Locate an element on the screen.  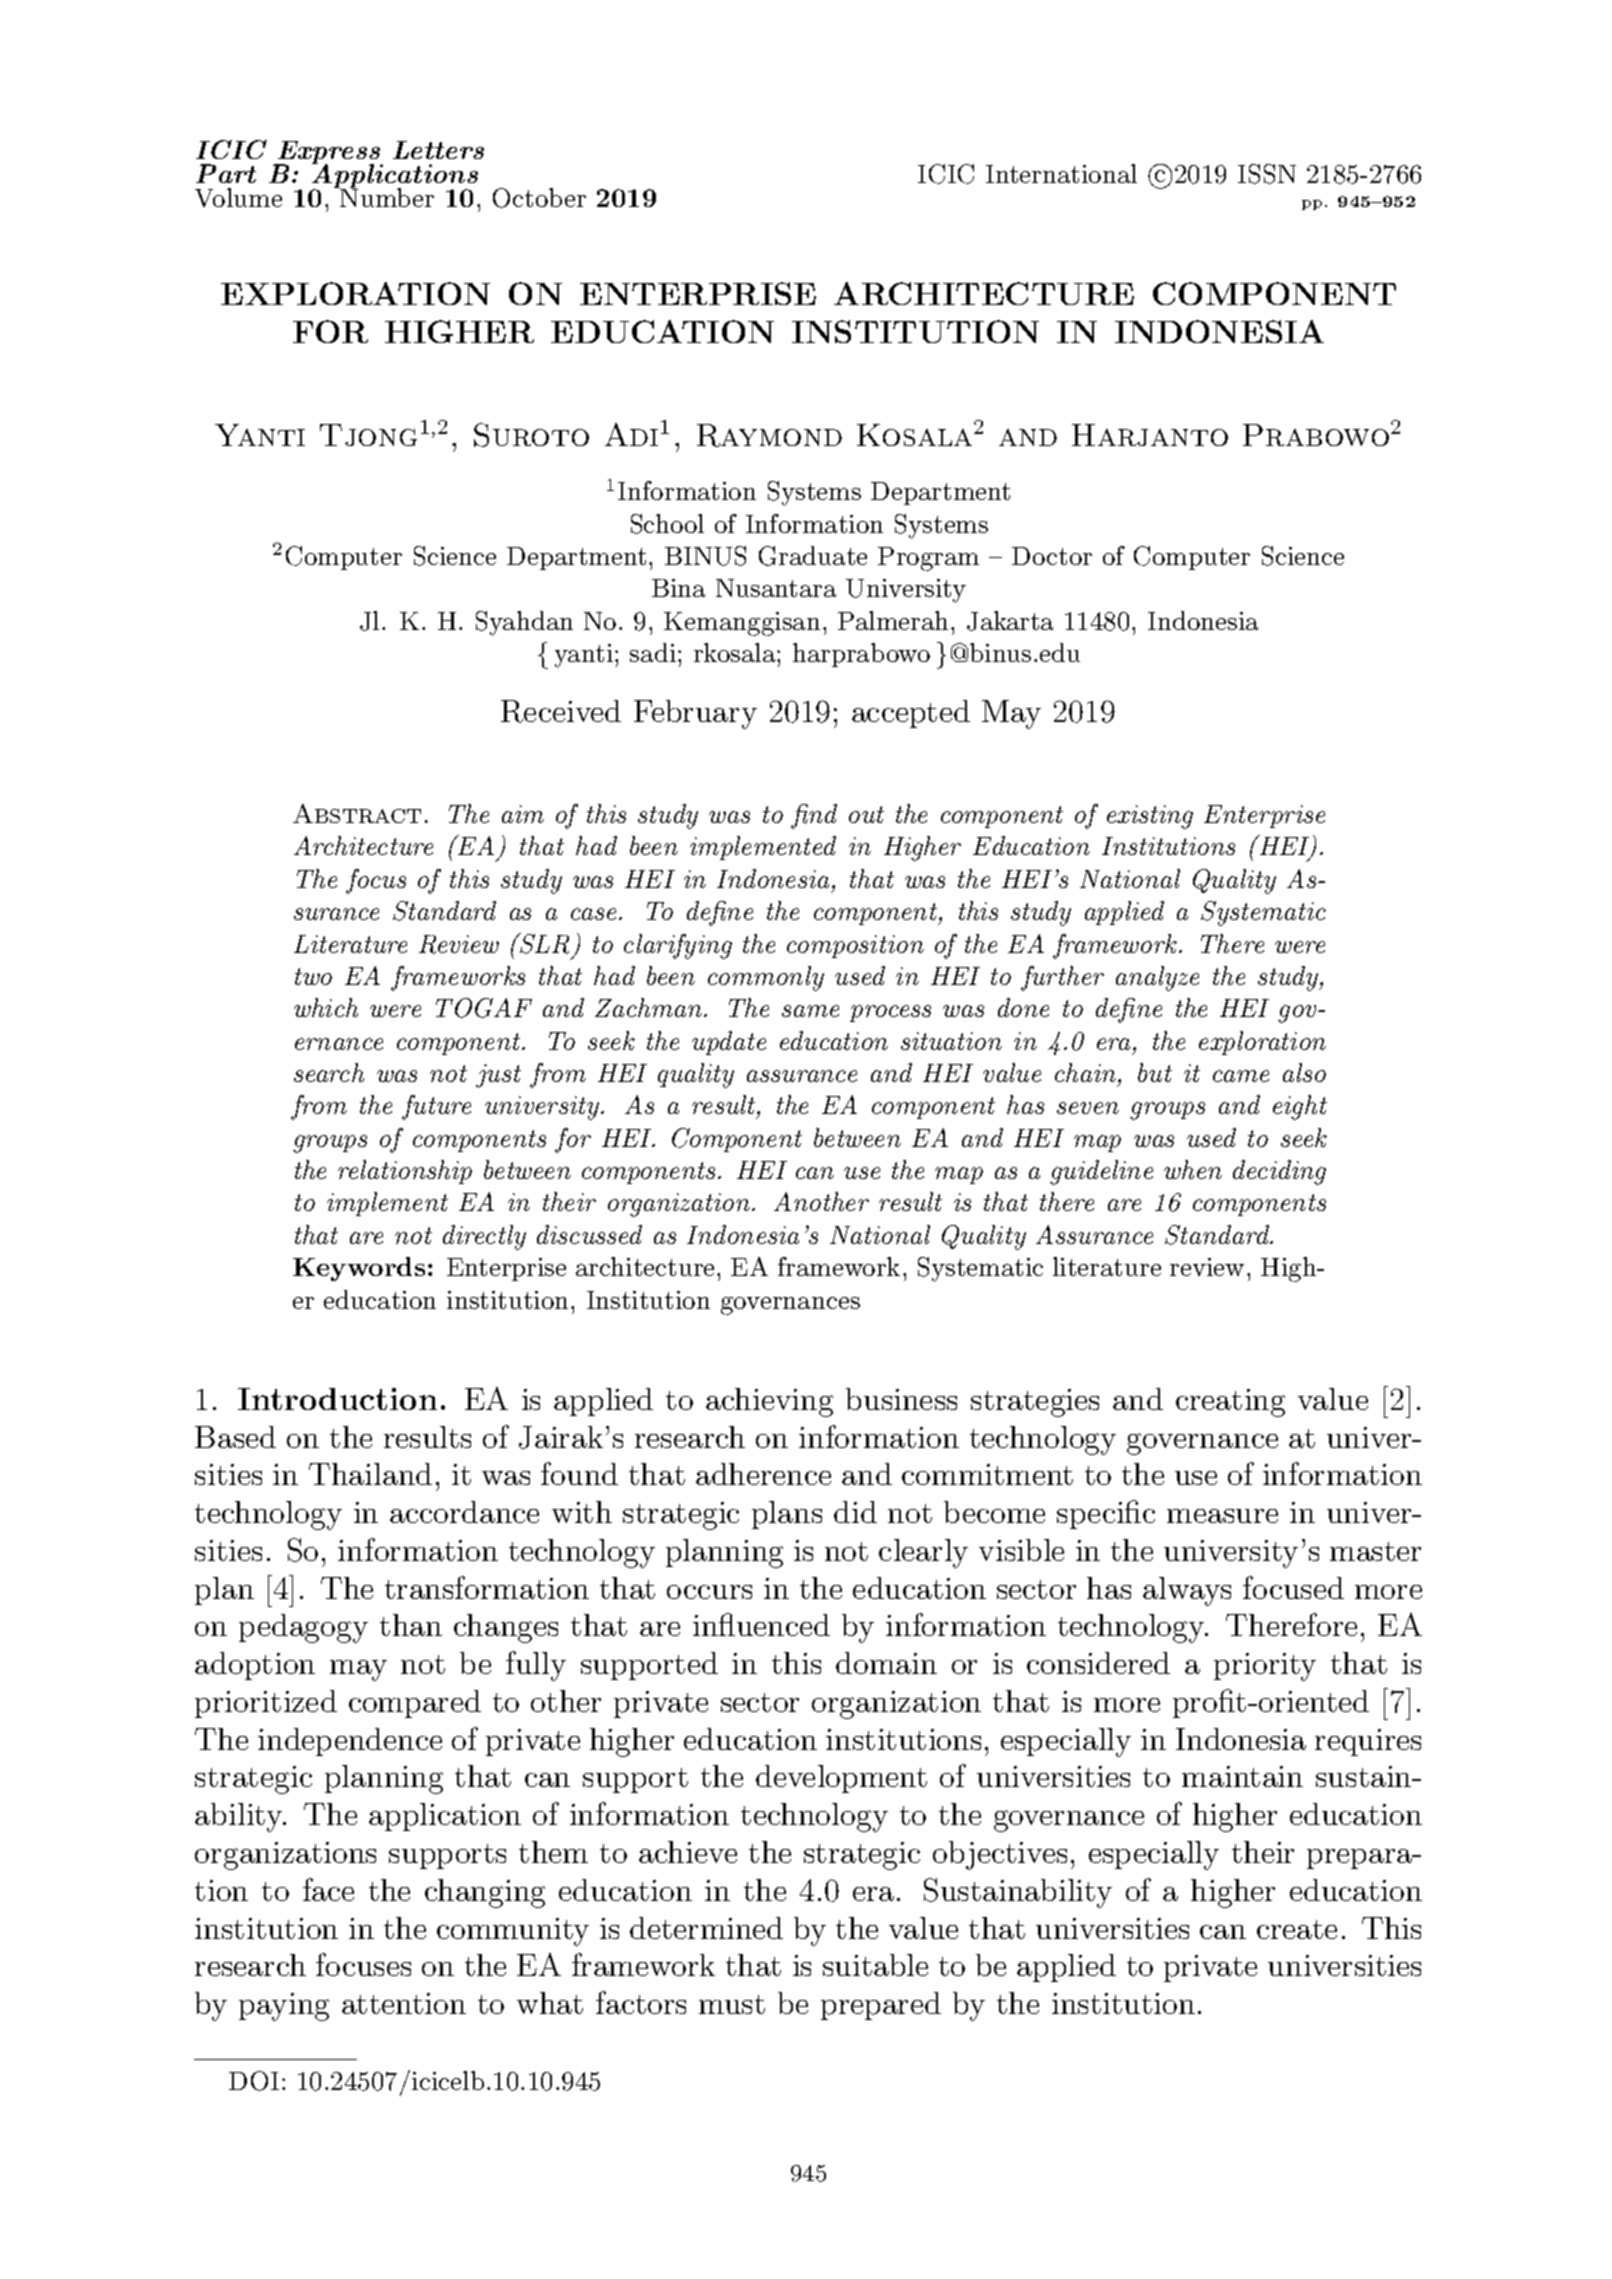
did is located at coordinates (855, 1512).
